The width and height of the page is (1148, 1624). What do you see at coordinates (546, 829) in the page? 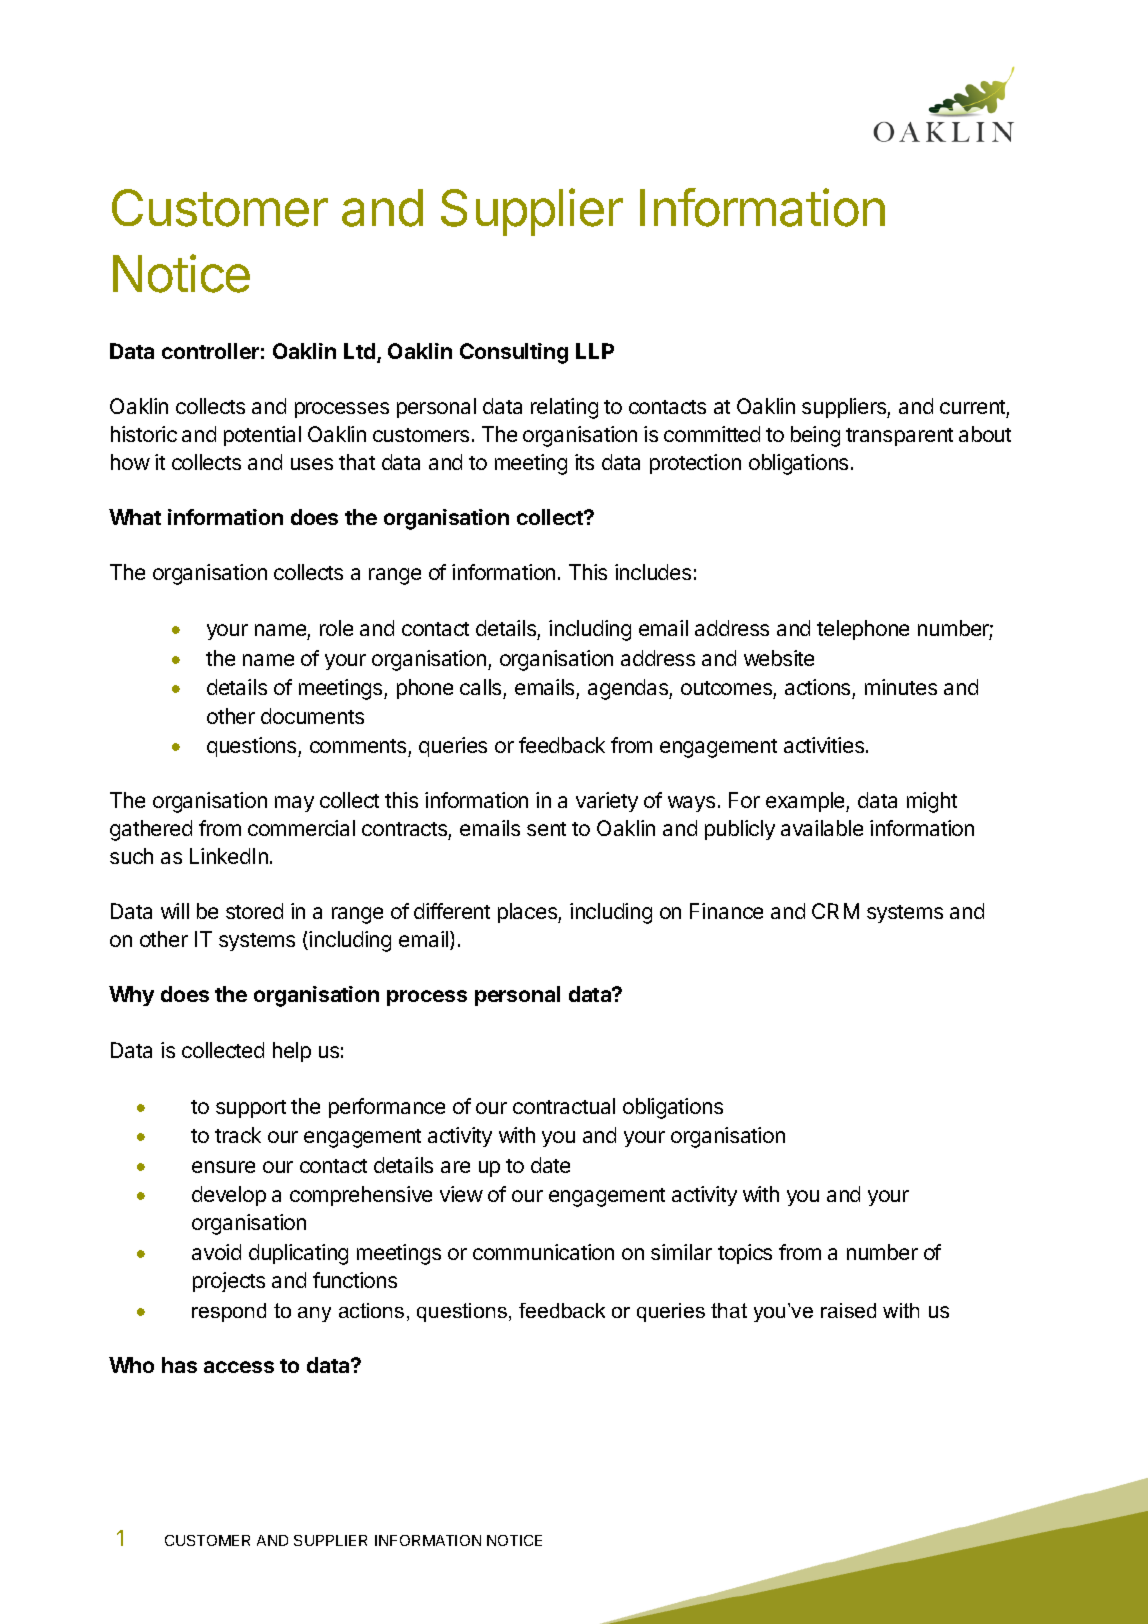
I see `sent` at bounding box center [546, 829].
